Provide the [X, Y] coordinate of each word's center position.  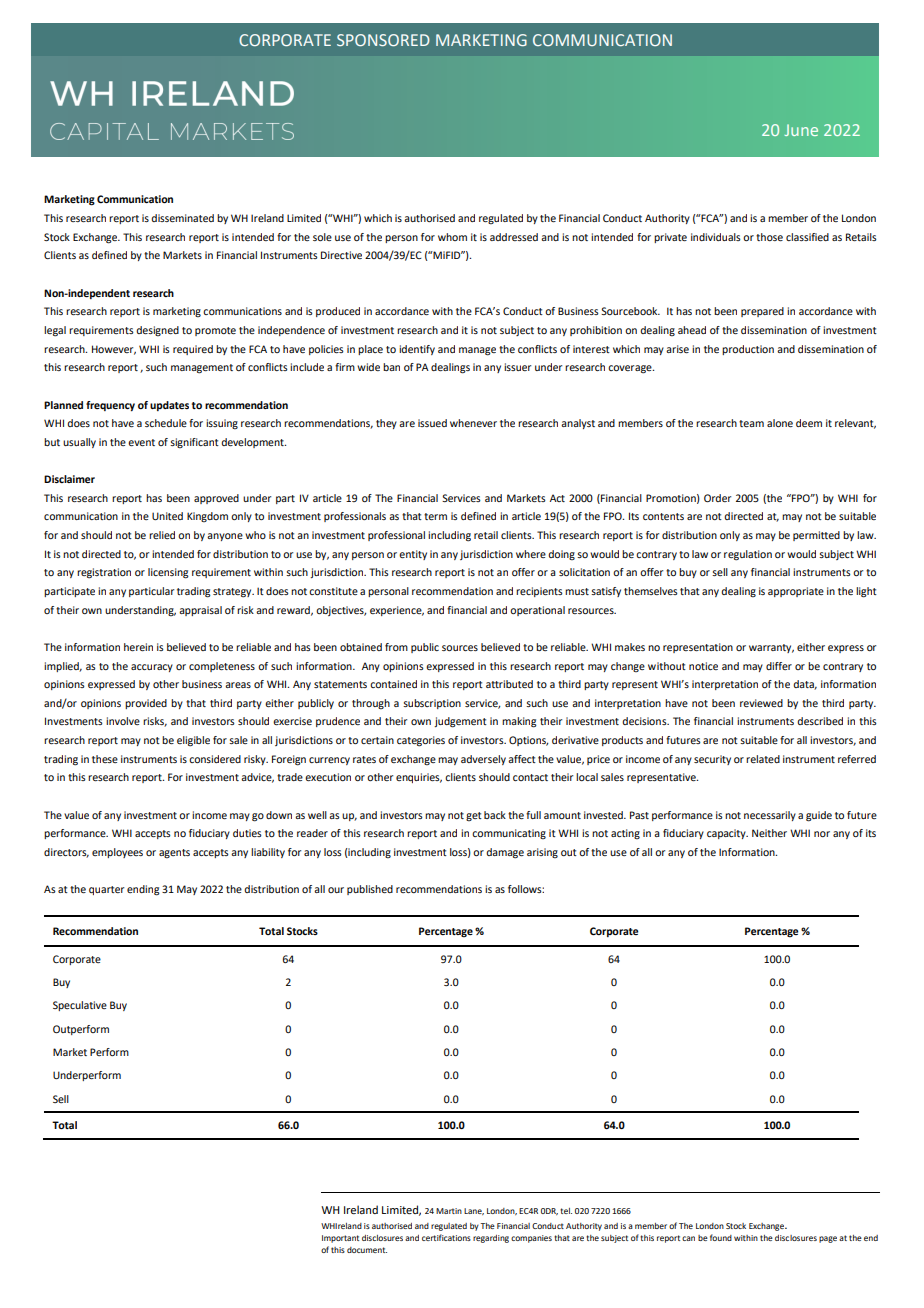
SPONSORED [383, 40]
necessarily [770, 816]
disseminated [182, 218]
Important [340, 1239]
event [141, 442]
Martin [449, 1211]
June [801, 130]
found [721, 1237]
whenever [473, 423]
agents [174, 854]
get [474, 817]
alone [780, 423]
